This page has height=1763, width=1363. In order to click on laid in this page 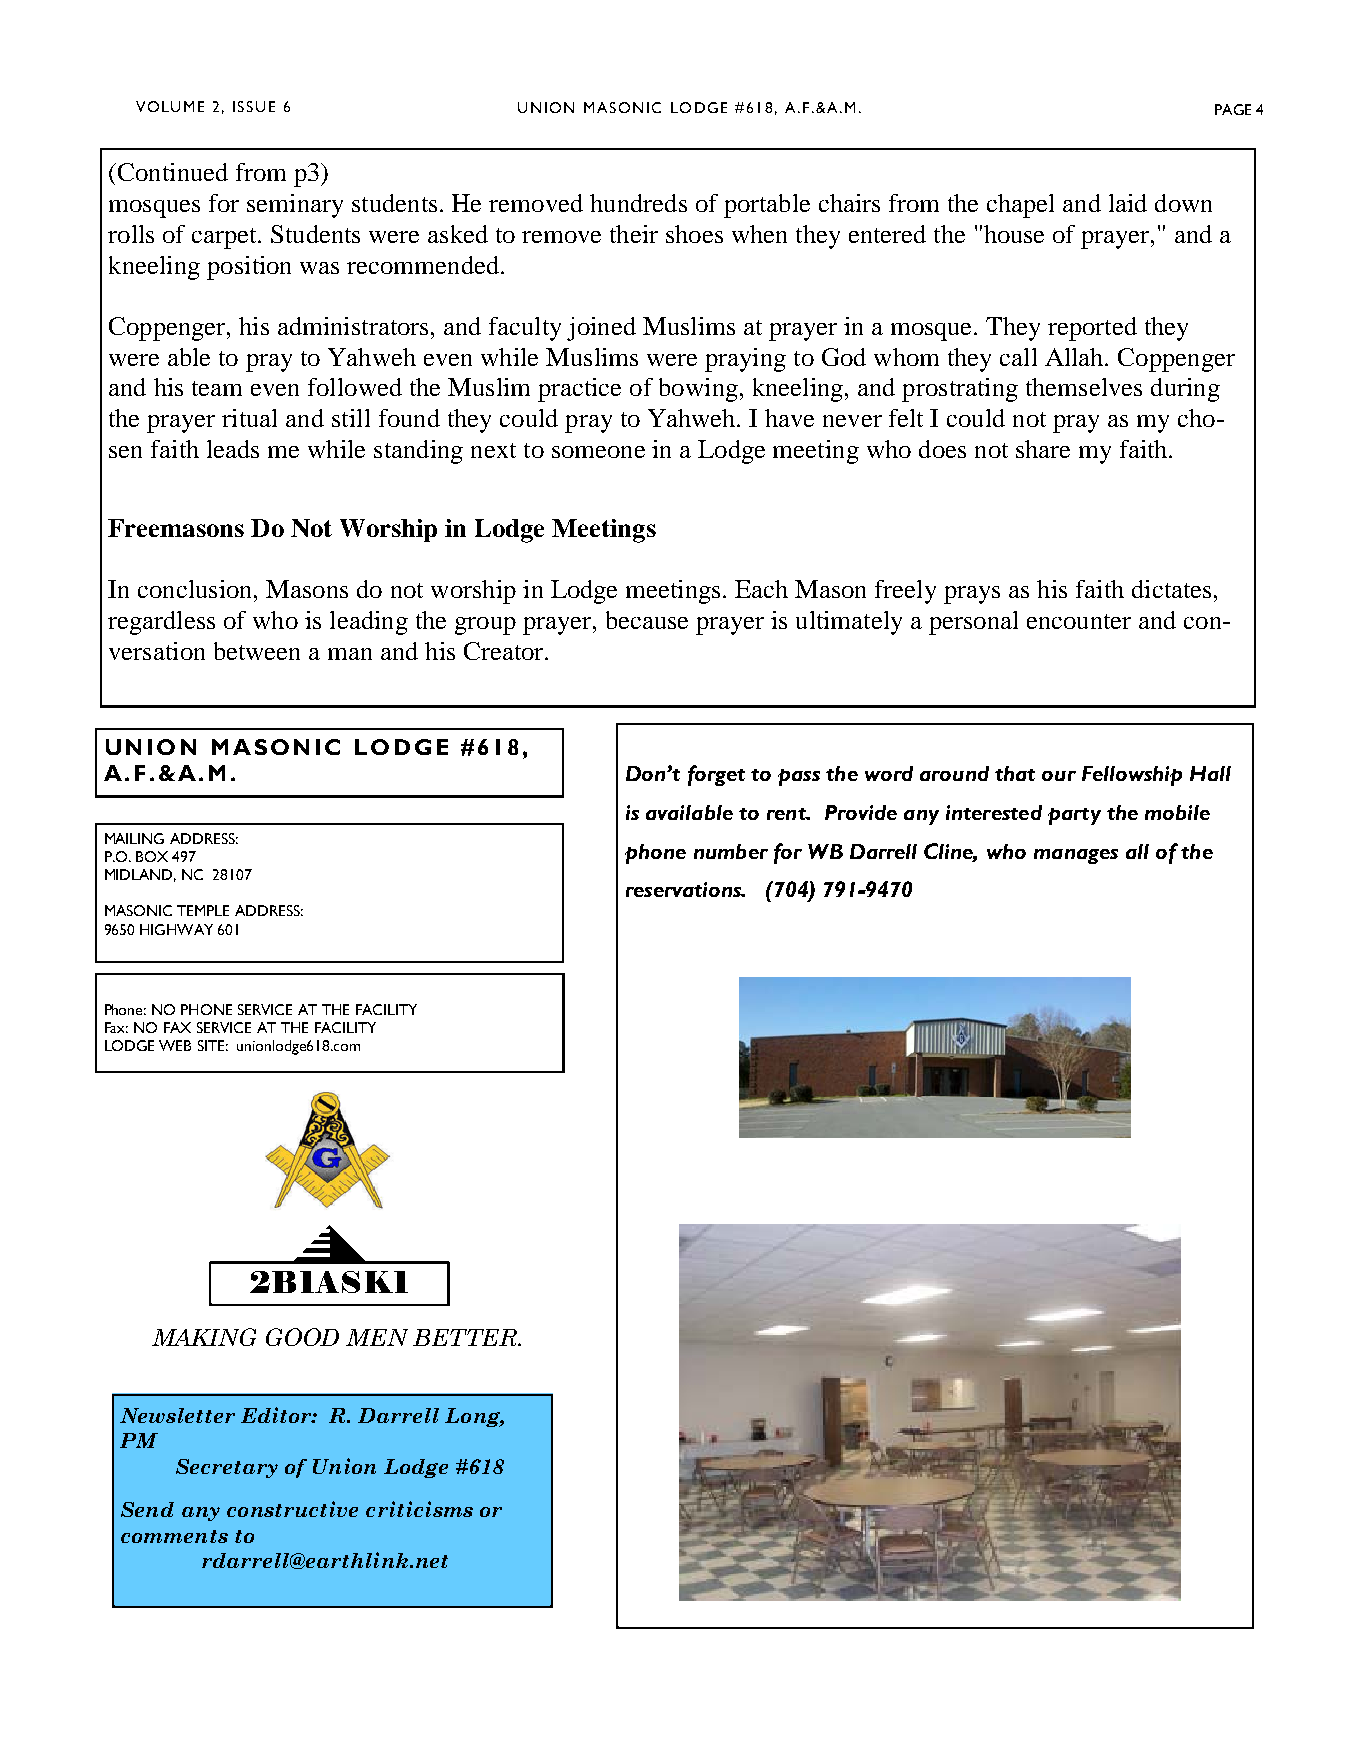, I will do `click(1128, 203)`.
